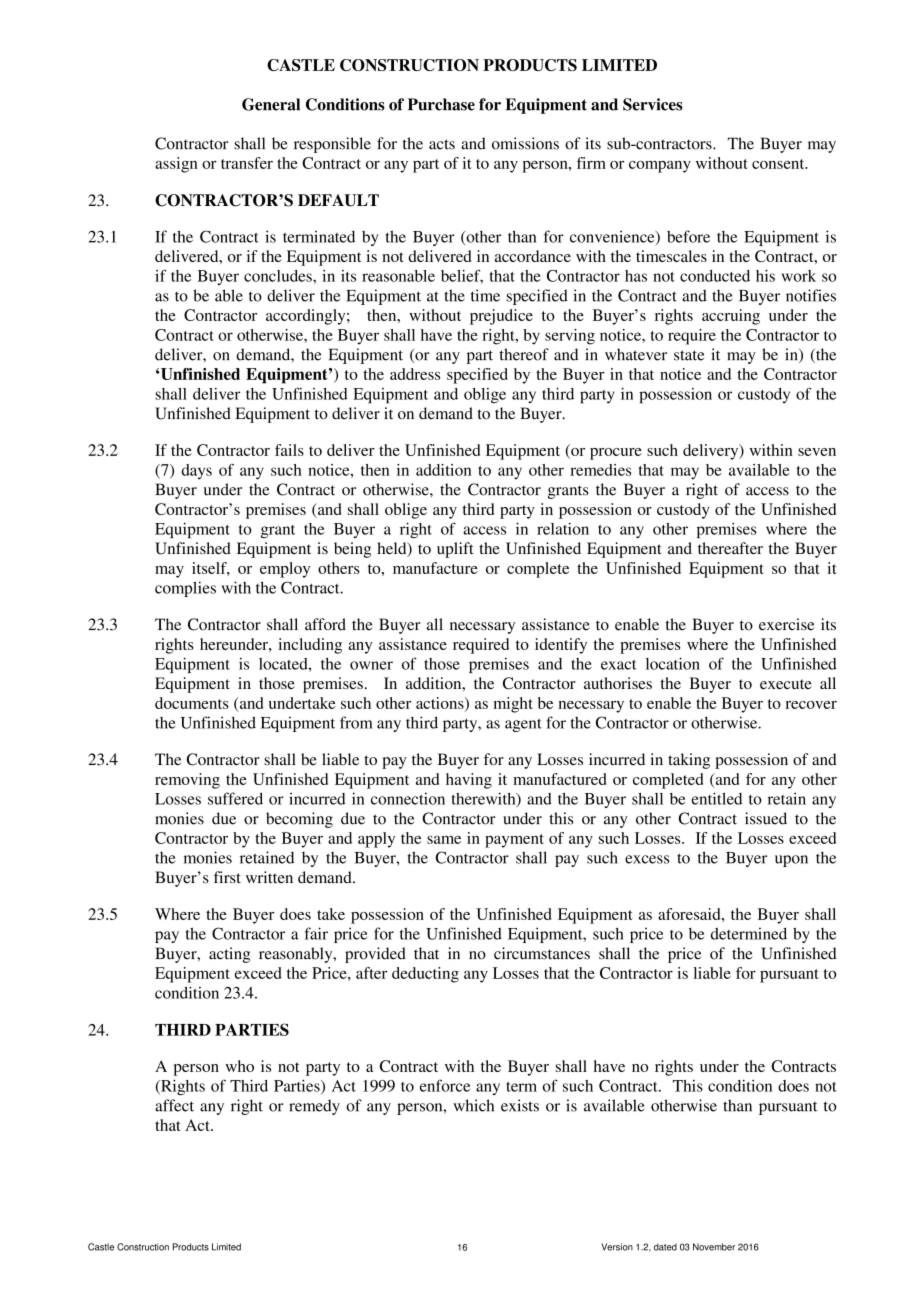 The height and width of the image is (1308, 924). Describe the element at coordinates (197, 472) in the image. I see `days` at that location.
